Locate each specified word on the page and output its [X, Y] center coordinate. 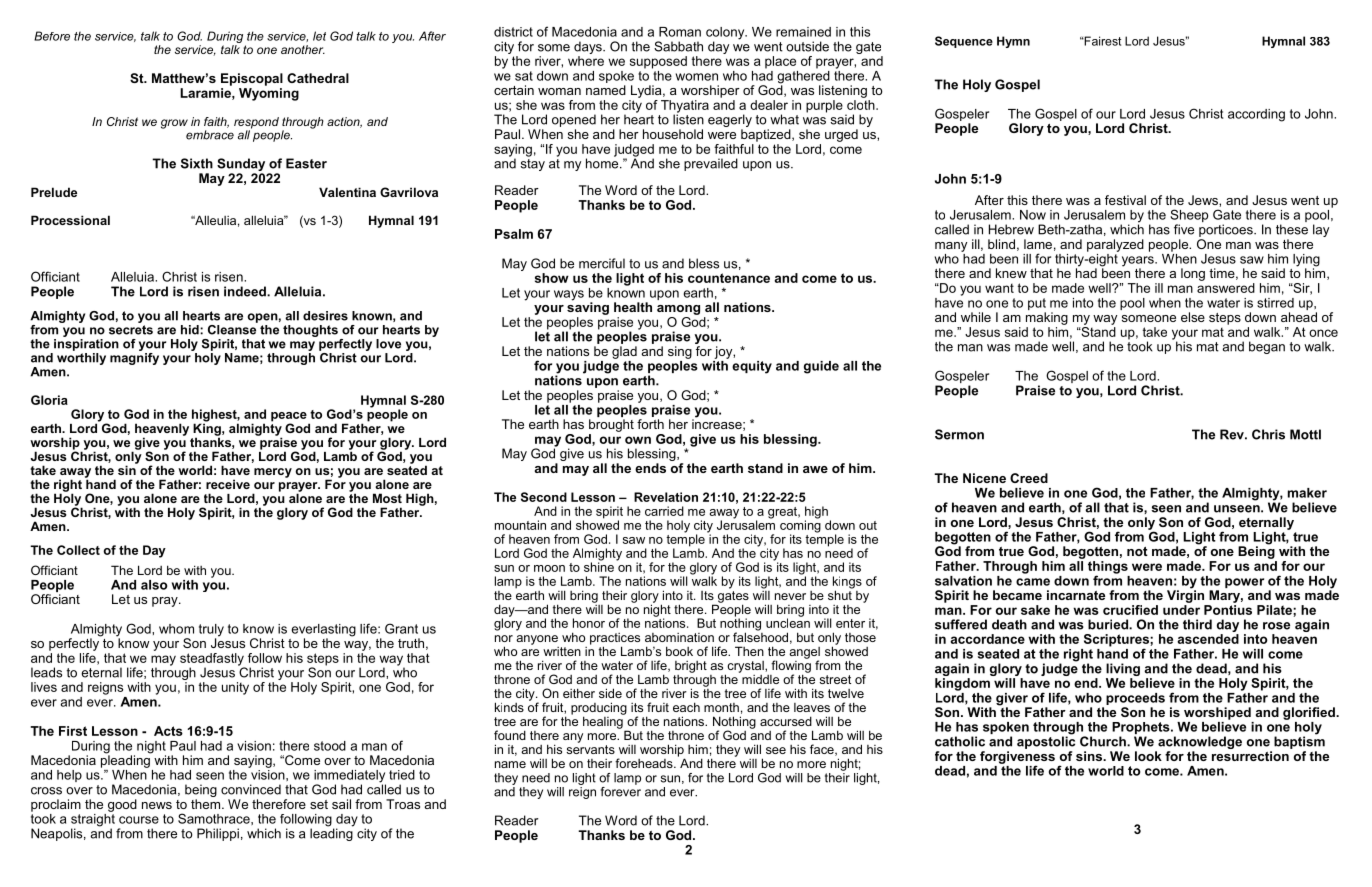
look [1148, 756]
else [1193, 317]
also [154, 585]
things [1108, 568]
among [678, 310]
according [1256, 115]
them [205, 804]
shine [599, 566]
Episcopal [252, 79]
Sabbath [678, 46]
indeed [246, 291]
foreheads [645, 763]
